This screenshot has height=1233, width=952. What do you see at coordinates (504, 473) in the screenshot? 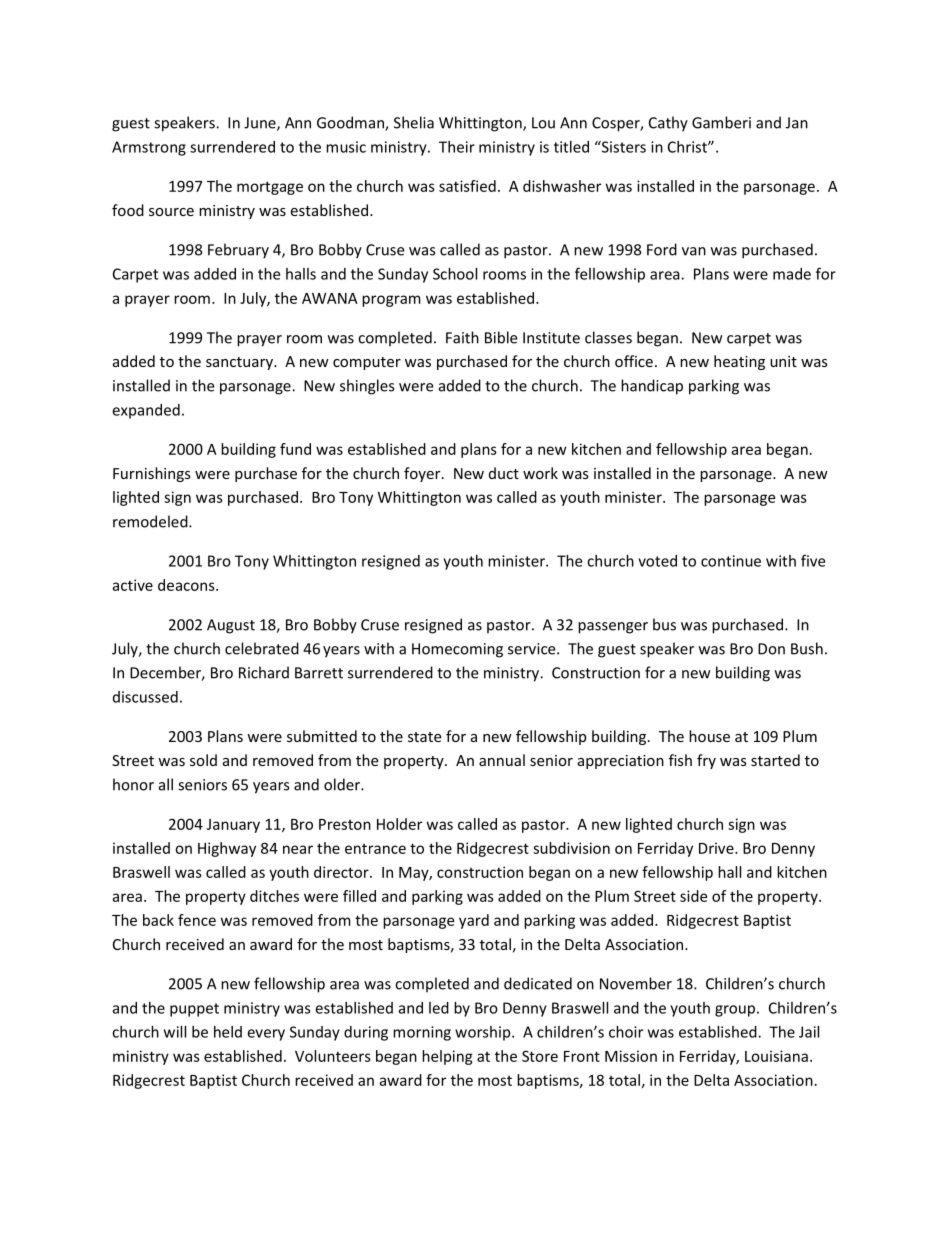
I see `duct` at bounding box center [504, 473].
